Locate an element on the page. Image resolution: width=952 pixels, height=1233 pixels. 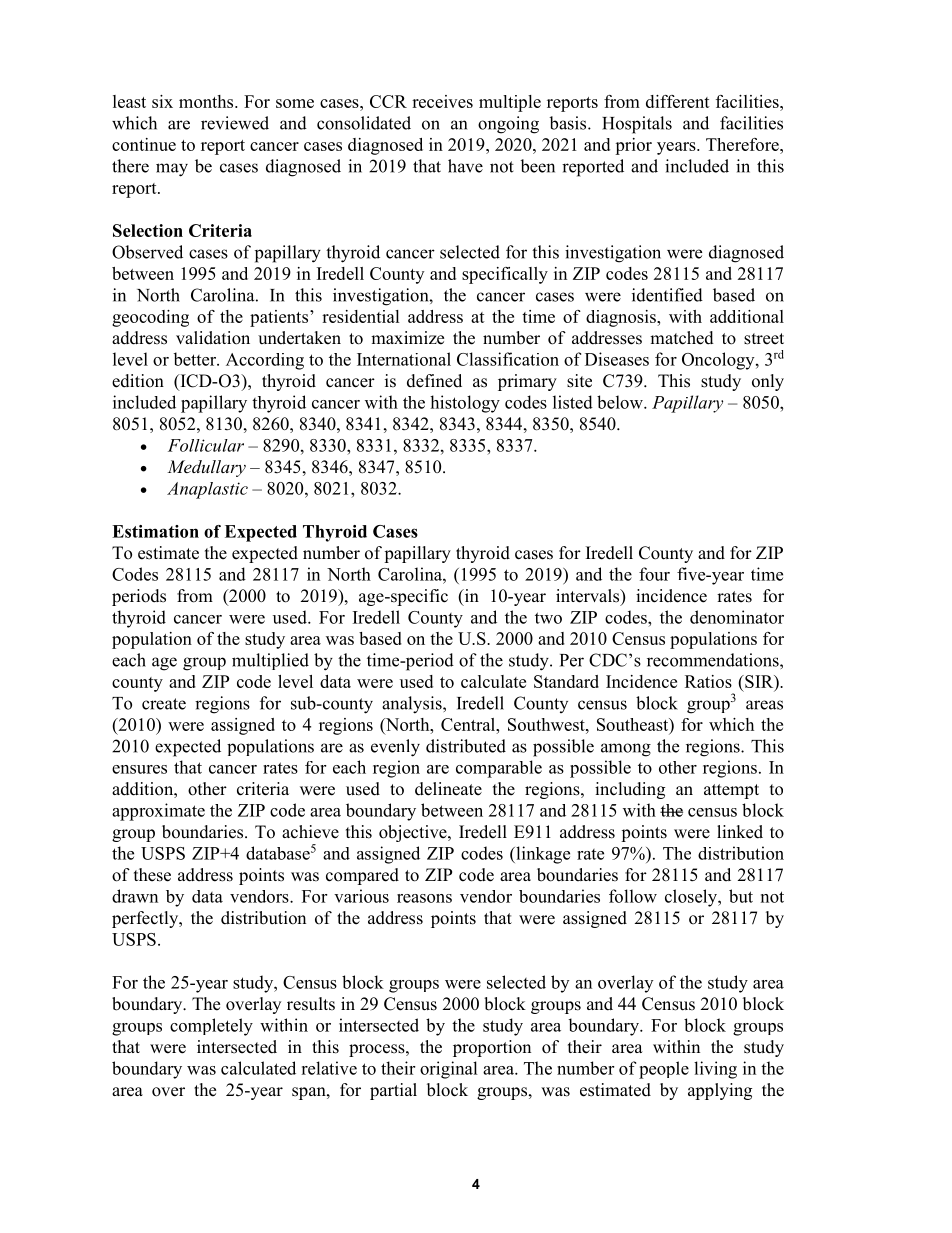
two is located at coordinates (548, 618).
